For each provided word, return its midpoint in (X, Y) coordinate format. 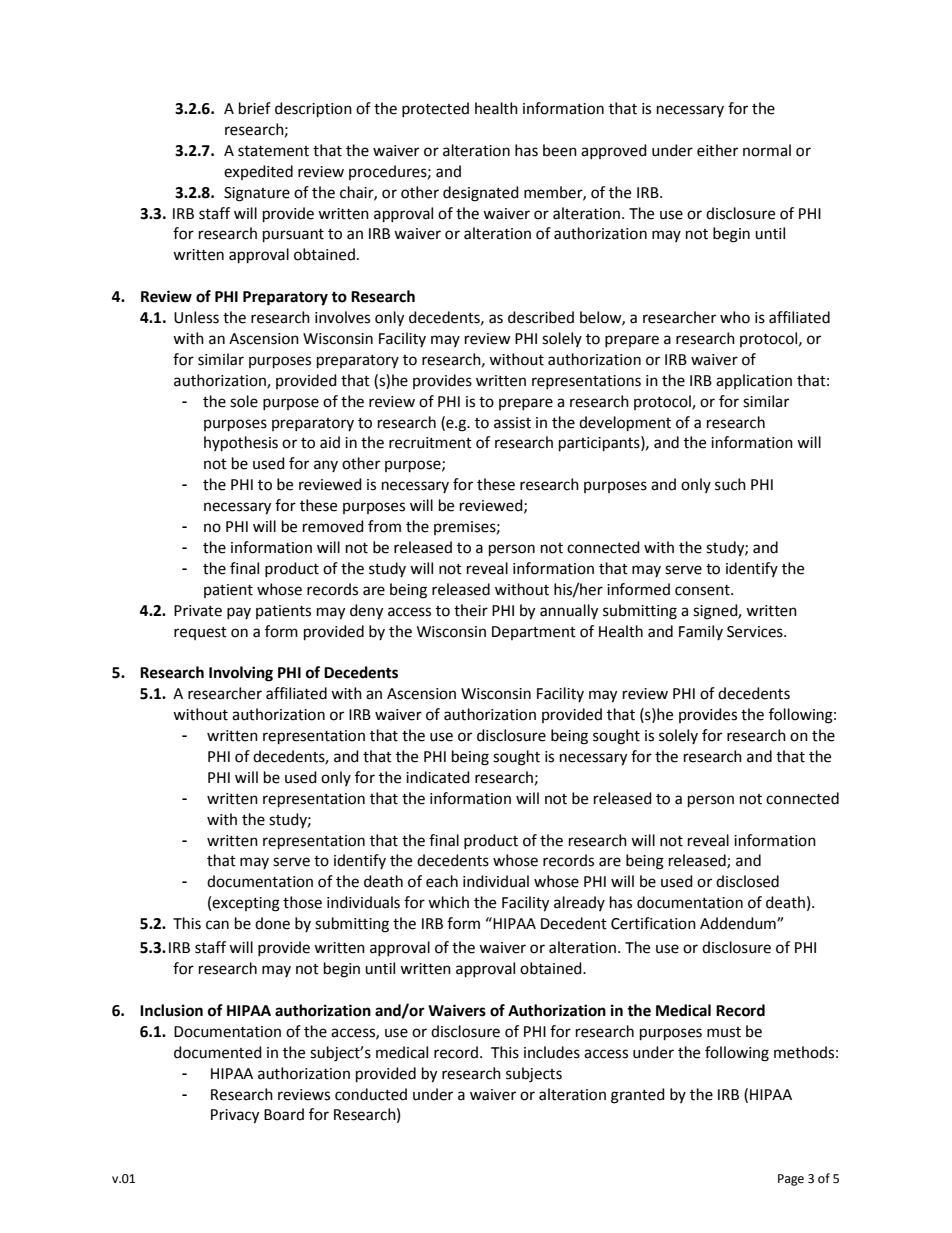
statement (273, 151)
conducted (371, 1094)
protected (435, 109)
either (717, 150)
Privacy (235, 1116)
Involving (241, 674)
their (471, 610)
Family (701, 632)
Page (791, 1180)
